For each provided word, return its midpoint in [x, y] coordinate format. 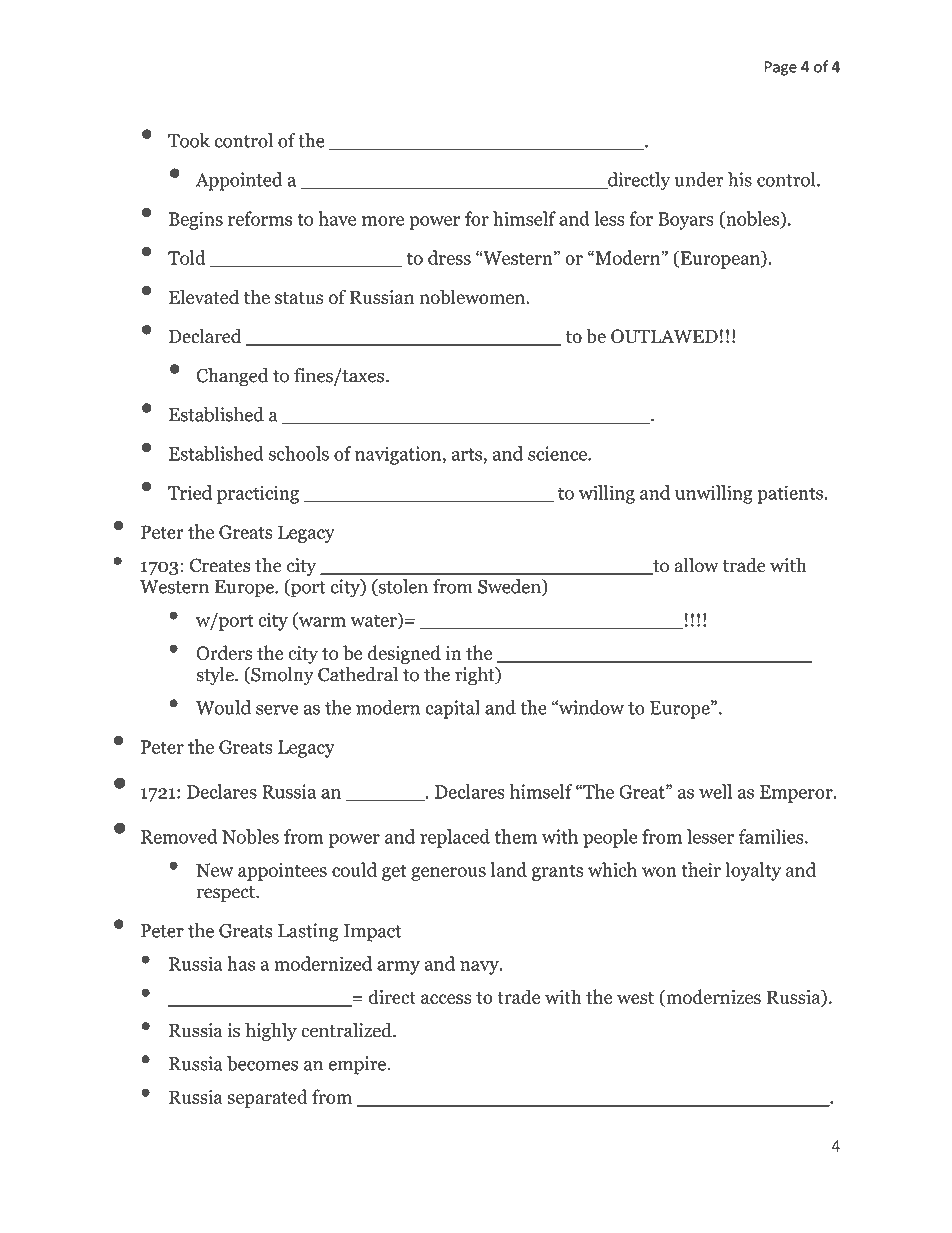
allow [697, 565]
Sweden [510, 587]
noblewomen [473, 296]
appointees [282, 872]
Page [781, 68]
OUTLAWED [664, 336]
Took [189, 140]
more [383, 221]
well [715, 791]
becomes [262, 1063]
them [515, 836]
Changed [232, 377]
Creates [220, 565]
